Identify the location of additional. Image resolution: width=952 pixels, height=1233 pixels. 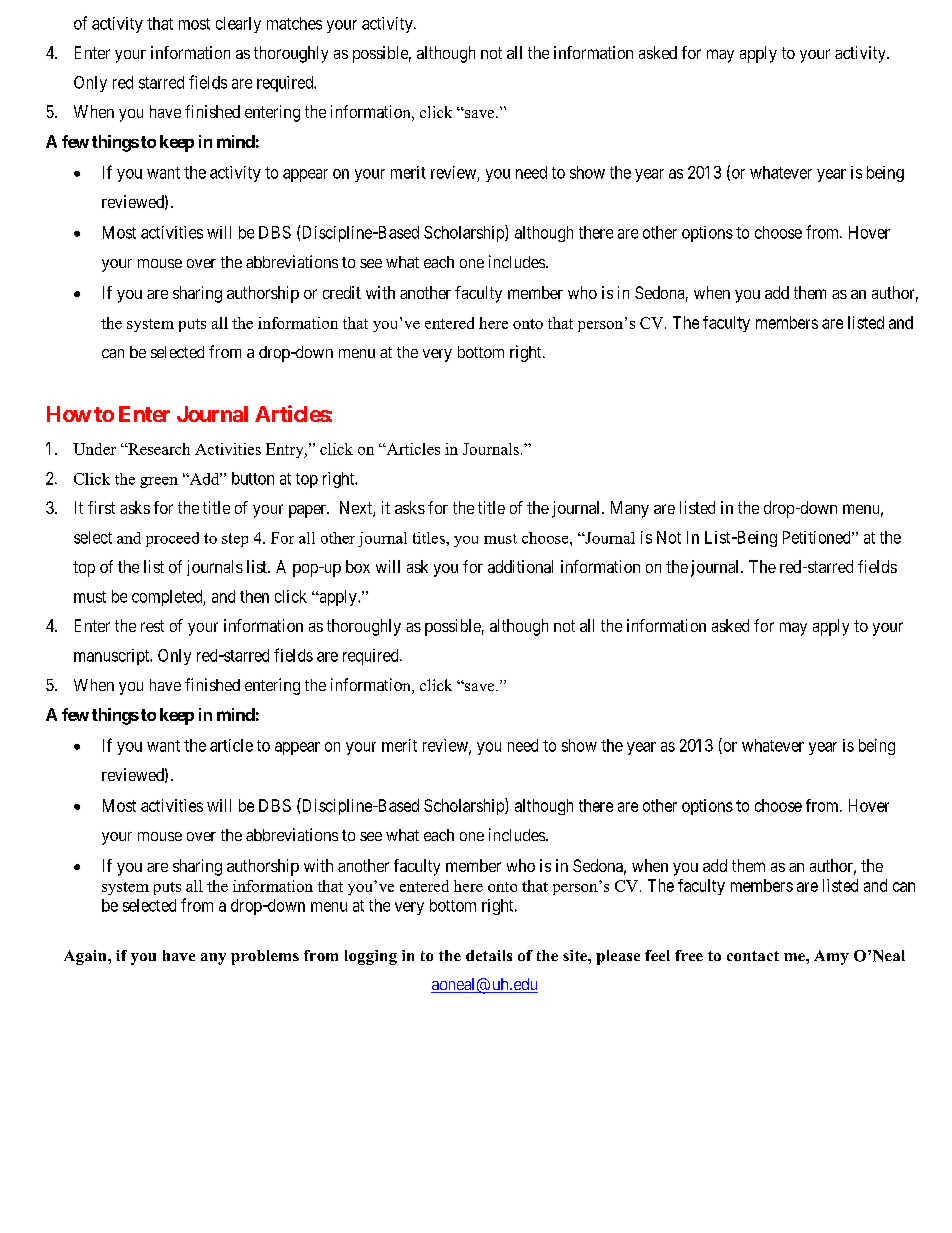
(520, 566).
